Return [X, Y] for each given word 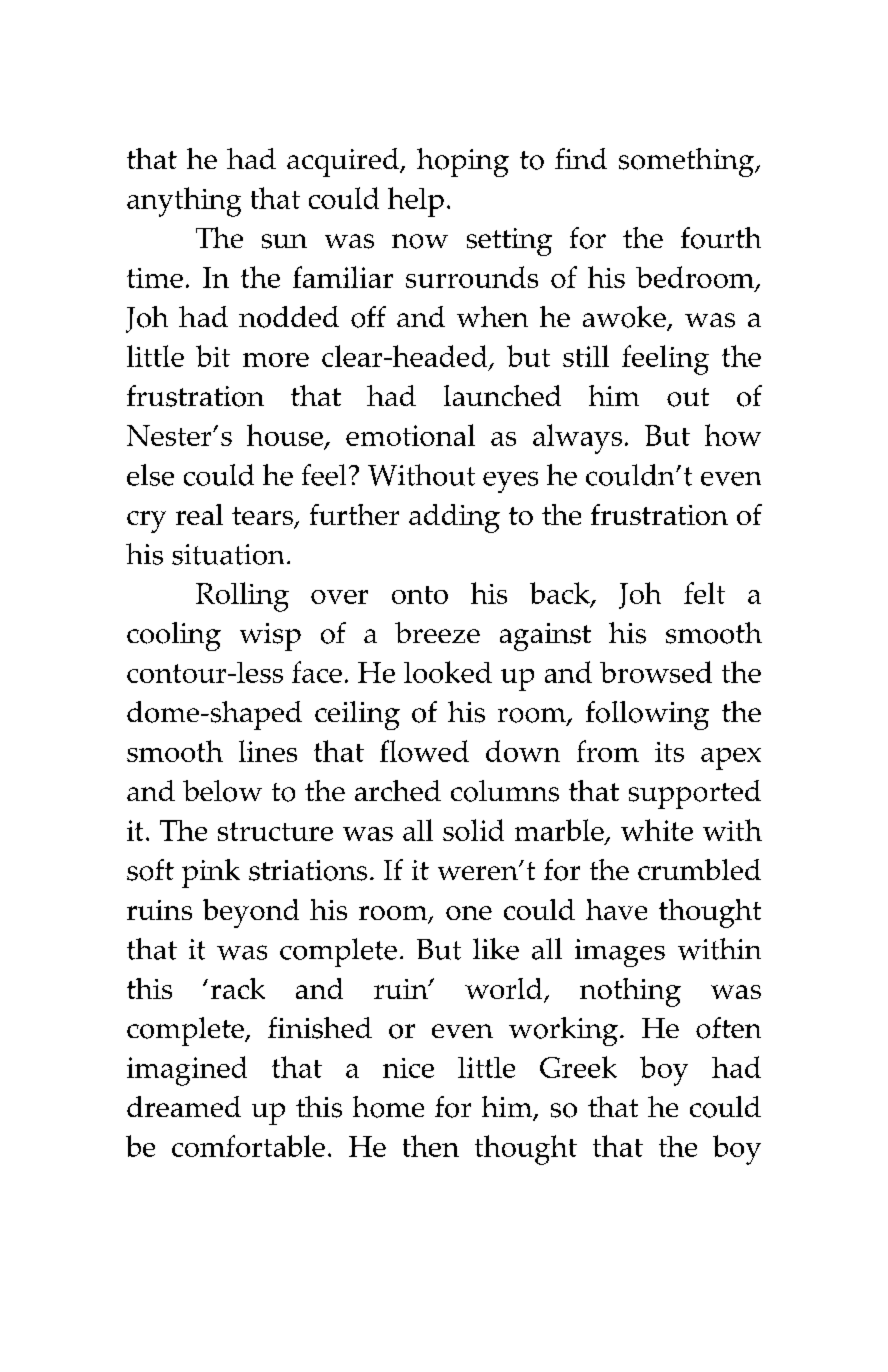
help [416, 202]
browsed [656, 672]
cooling [174, 636]
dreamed [184, 1106]
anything [184, 202]
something [687, 162]
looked [448, 672]
